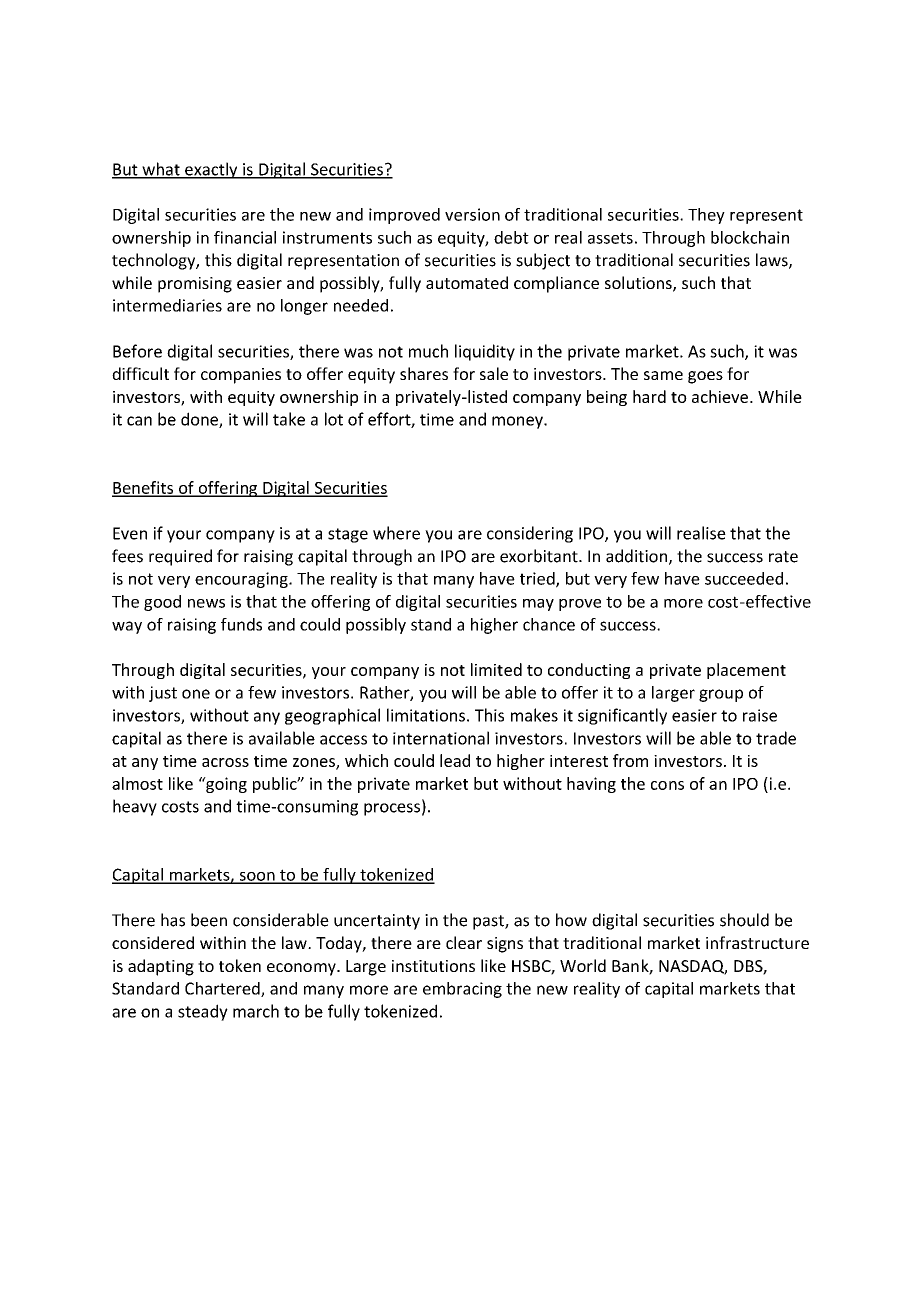 The height and width of the image is (1308, 924). I want to click on news, so click(206, 603).
